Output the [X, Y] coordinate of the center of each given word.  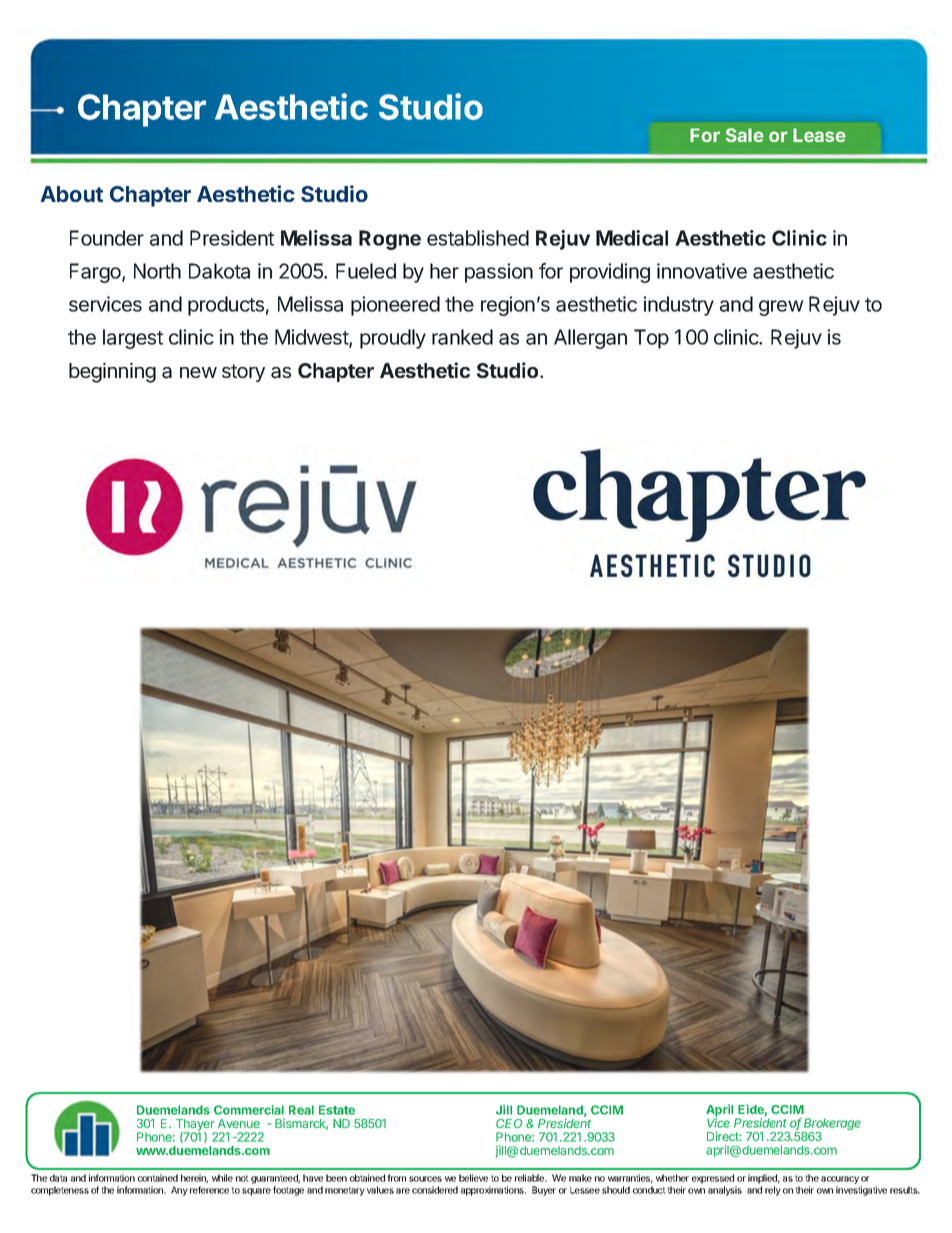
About [71, 194]
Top [651, 339]
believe [473, 1178]
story [243, 373]
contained [158, 1178]
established [478, 238]
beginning [112, 373]
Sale [745, 135]
